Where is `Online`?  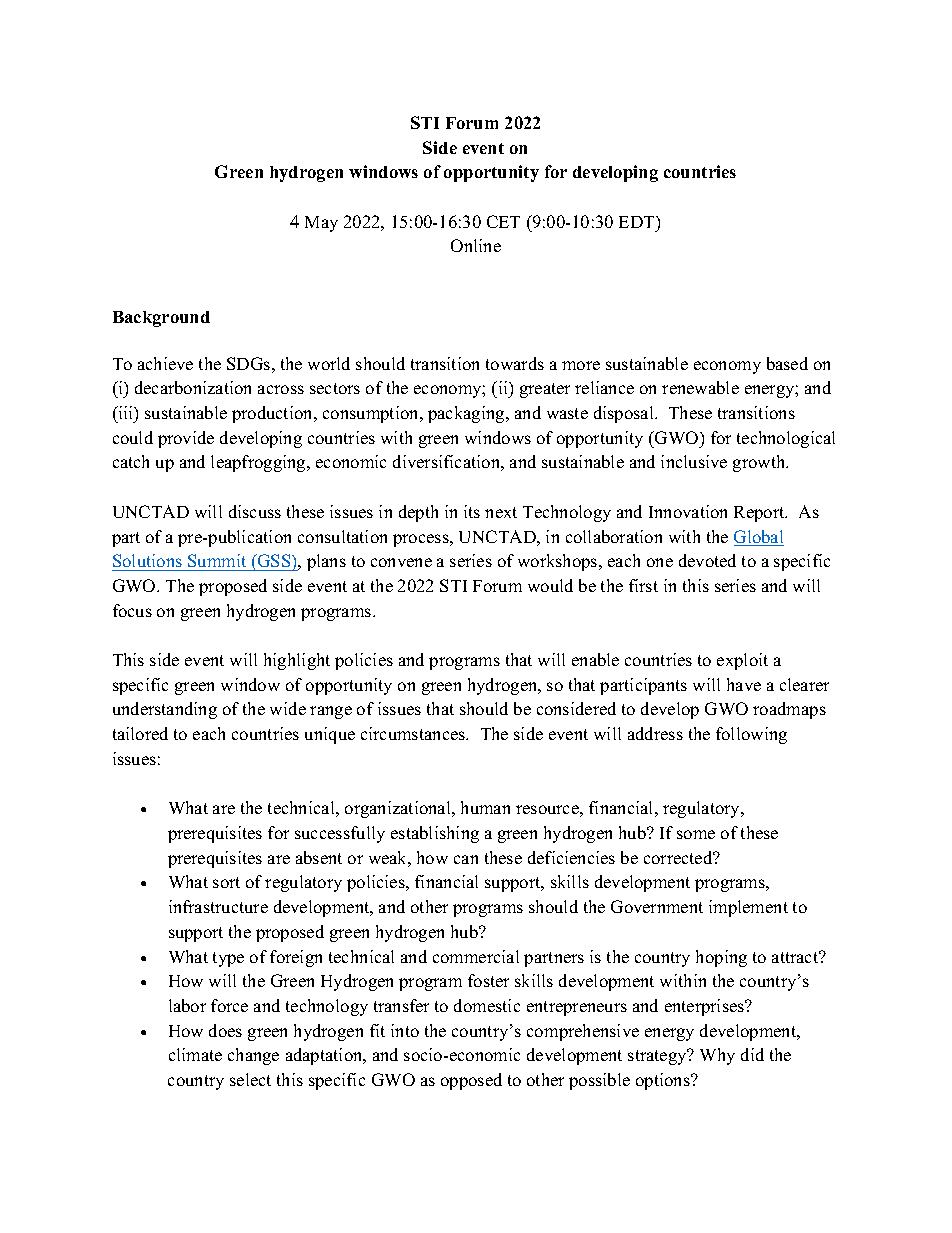 Online is located at coordinates (476, 245).
